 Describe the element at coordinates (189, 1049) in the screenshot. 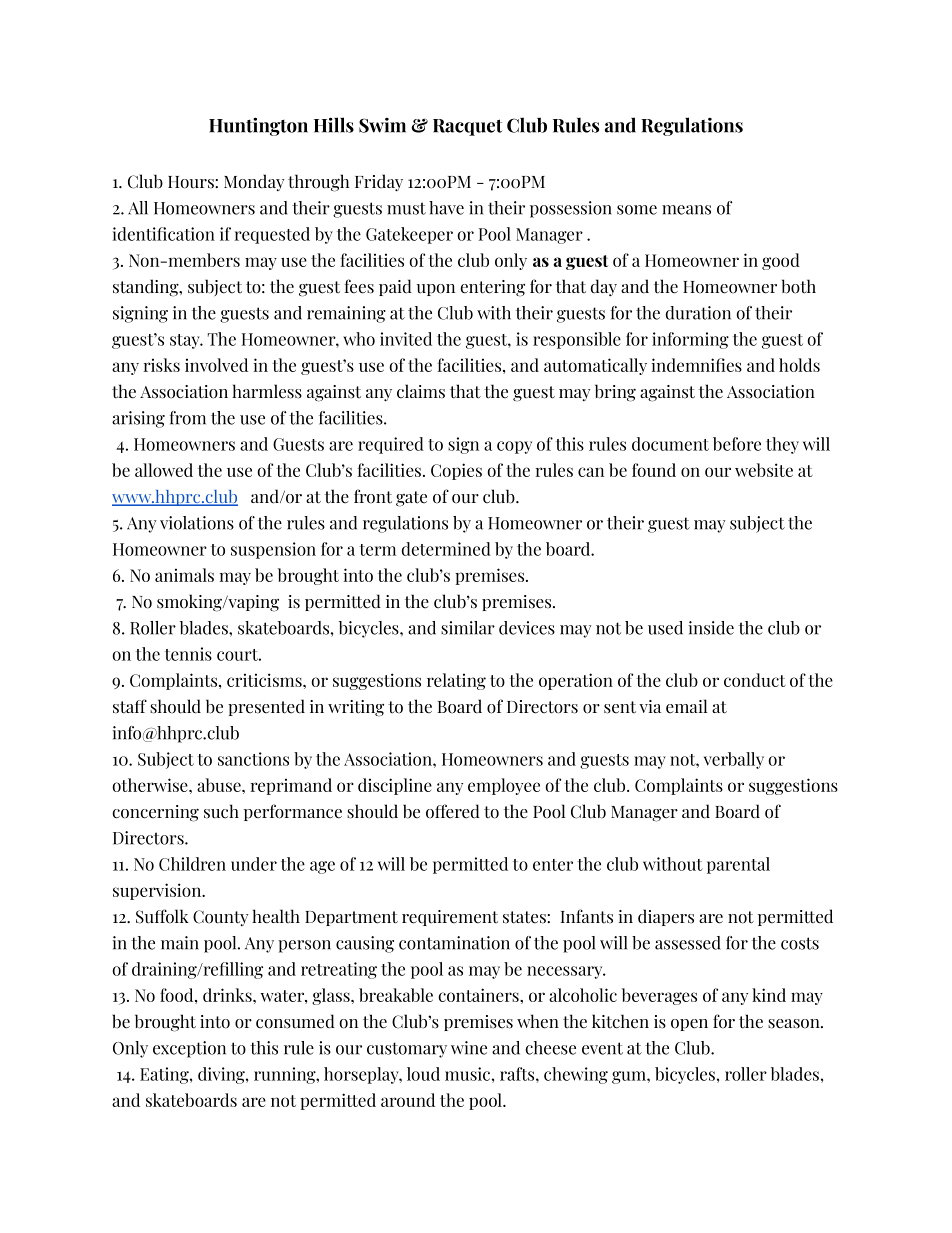

I see `exception` at that location.
